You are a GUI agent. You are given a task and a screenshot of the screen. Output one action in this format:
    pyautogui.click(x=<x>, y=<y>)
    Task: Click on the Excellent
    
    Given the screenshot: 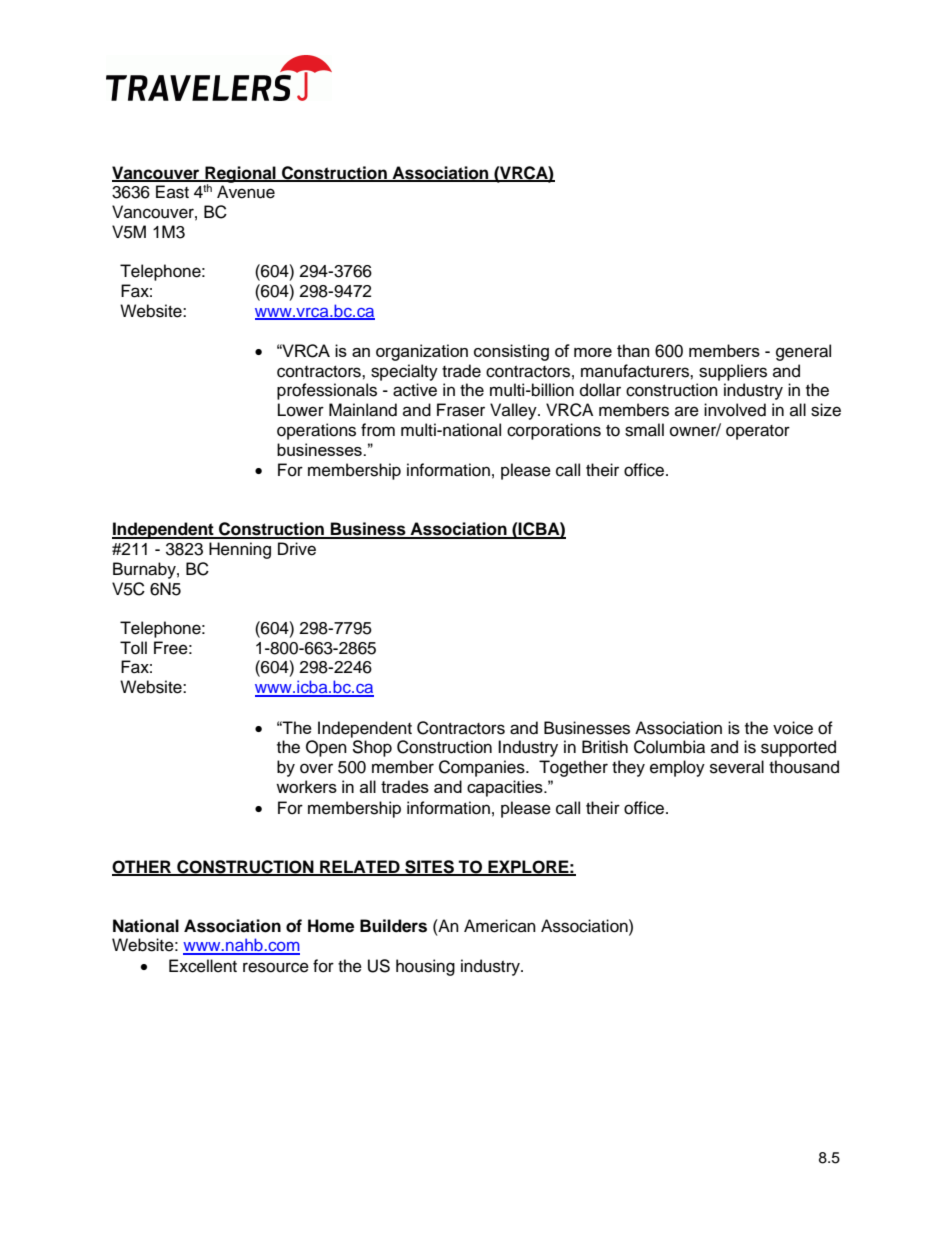 What is the action you would take?
    pyautogui.click(x=203, y=966)
